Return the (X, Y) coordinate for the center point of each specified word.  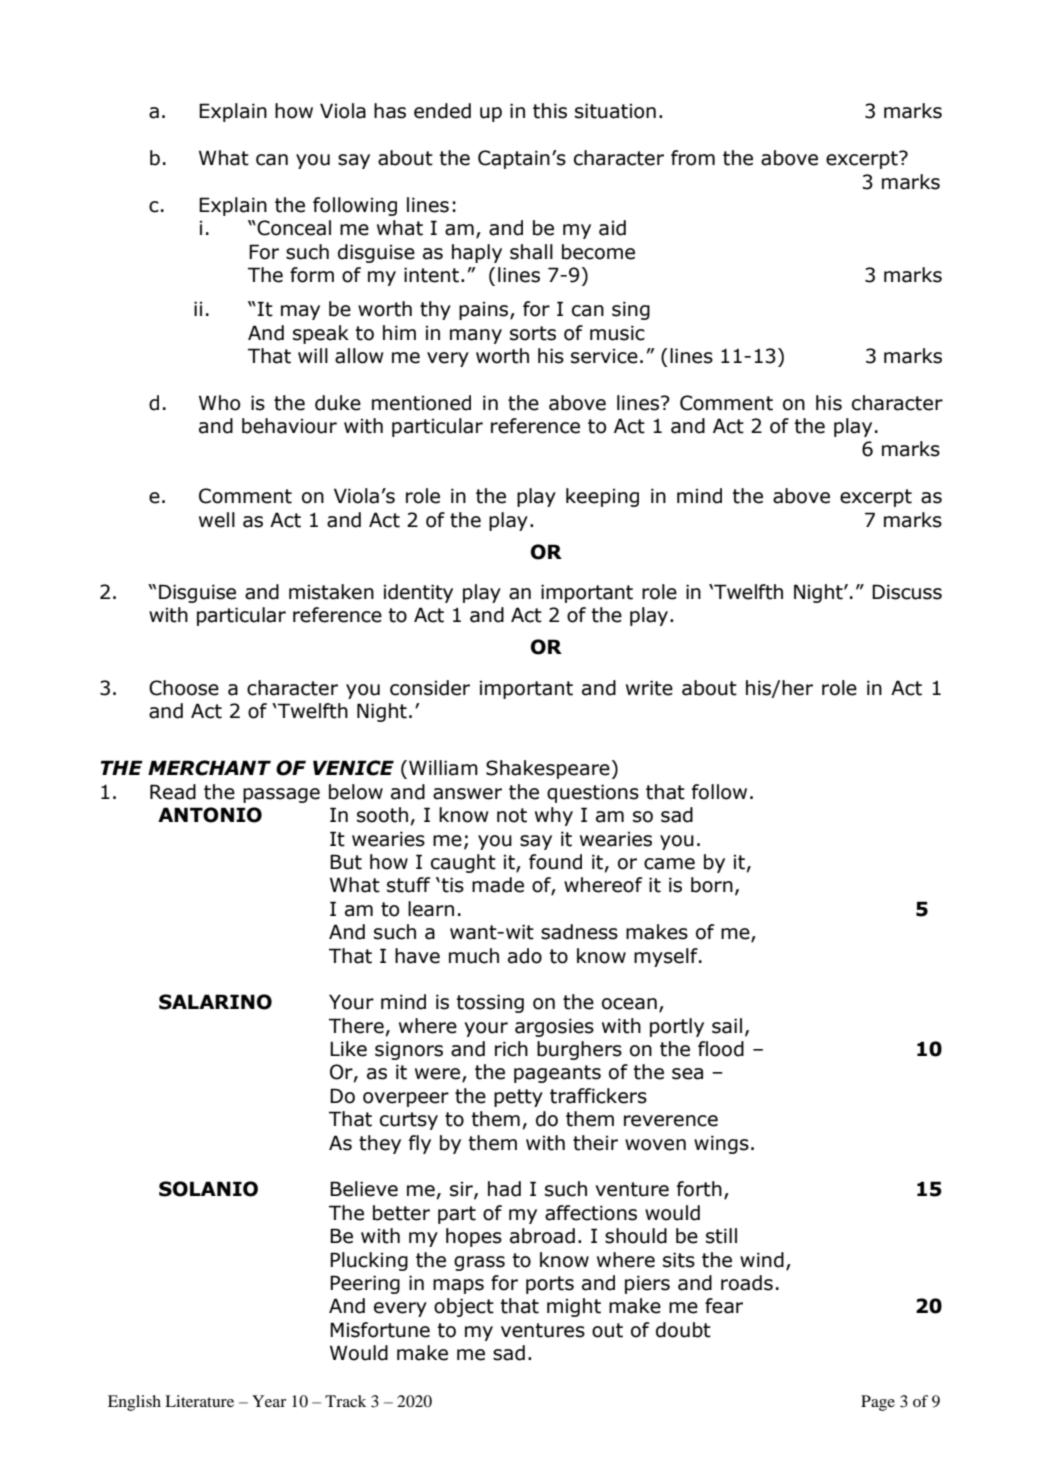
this (550, 111)
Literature (199, 1401)
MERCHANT (209, 768)
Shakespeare (548, 769)
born (712, 885)
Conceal (294, 228)
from (693, 158)
